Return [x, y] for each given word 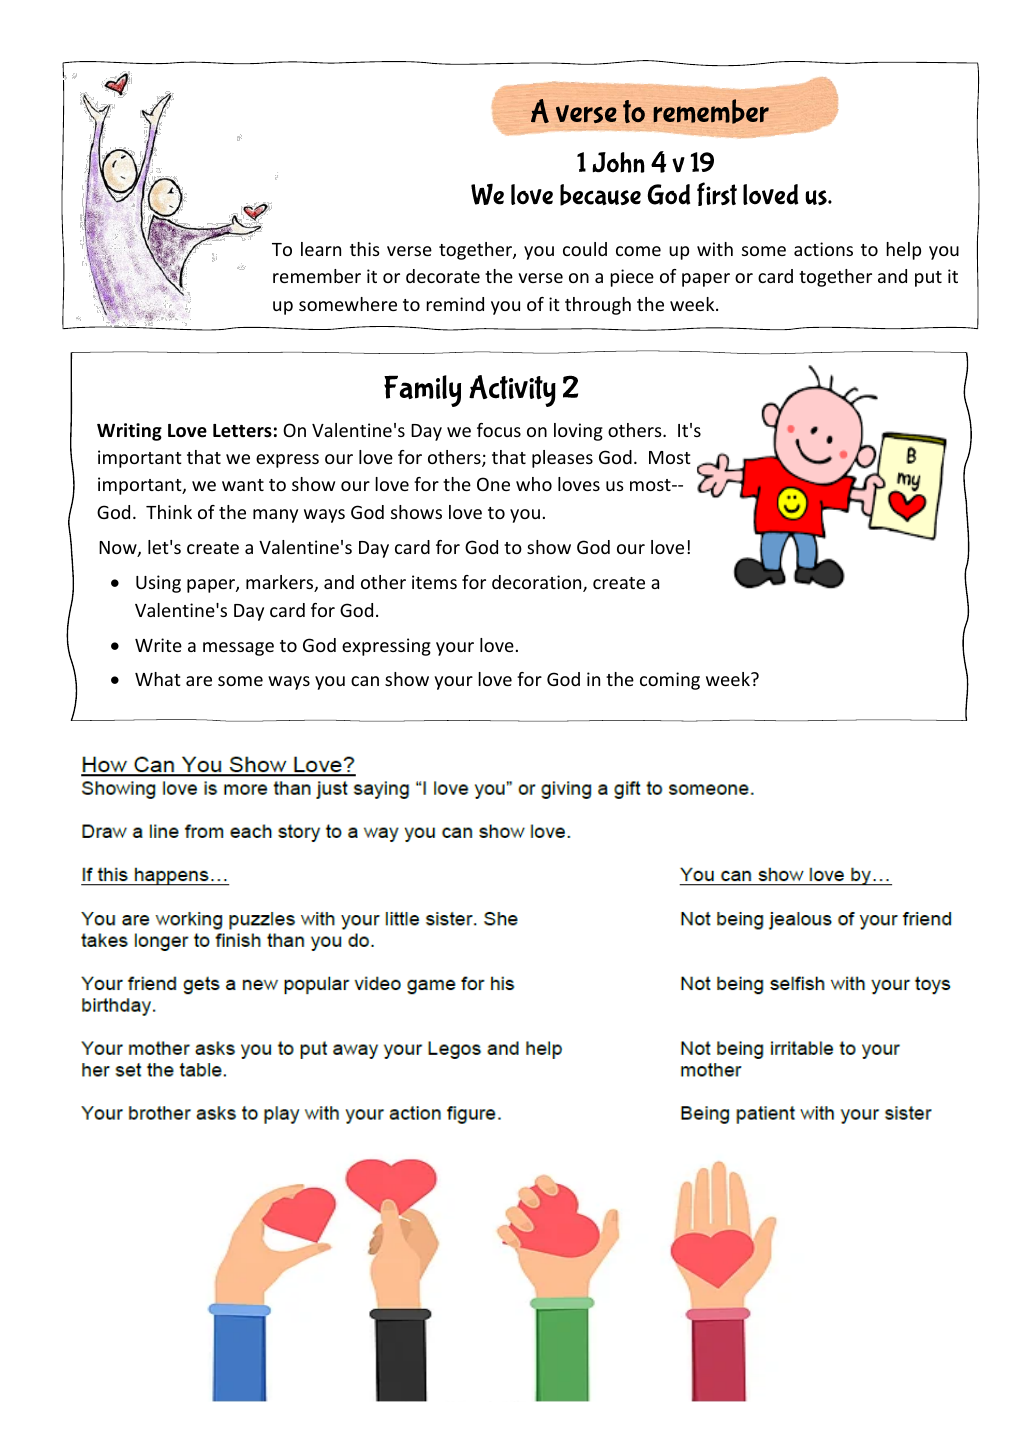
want [243, 485]
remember [317, 276]
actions [823, 249]
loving [578, 432]
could [585, 249]
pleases [562, 459]
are [199, 681]
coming [670, 681]
